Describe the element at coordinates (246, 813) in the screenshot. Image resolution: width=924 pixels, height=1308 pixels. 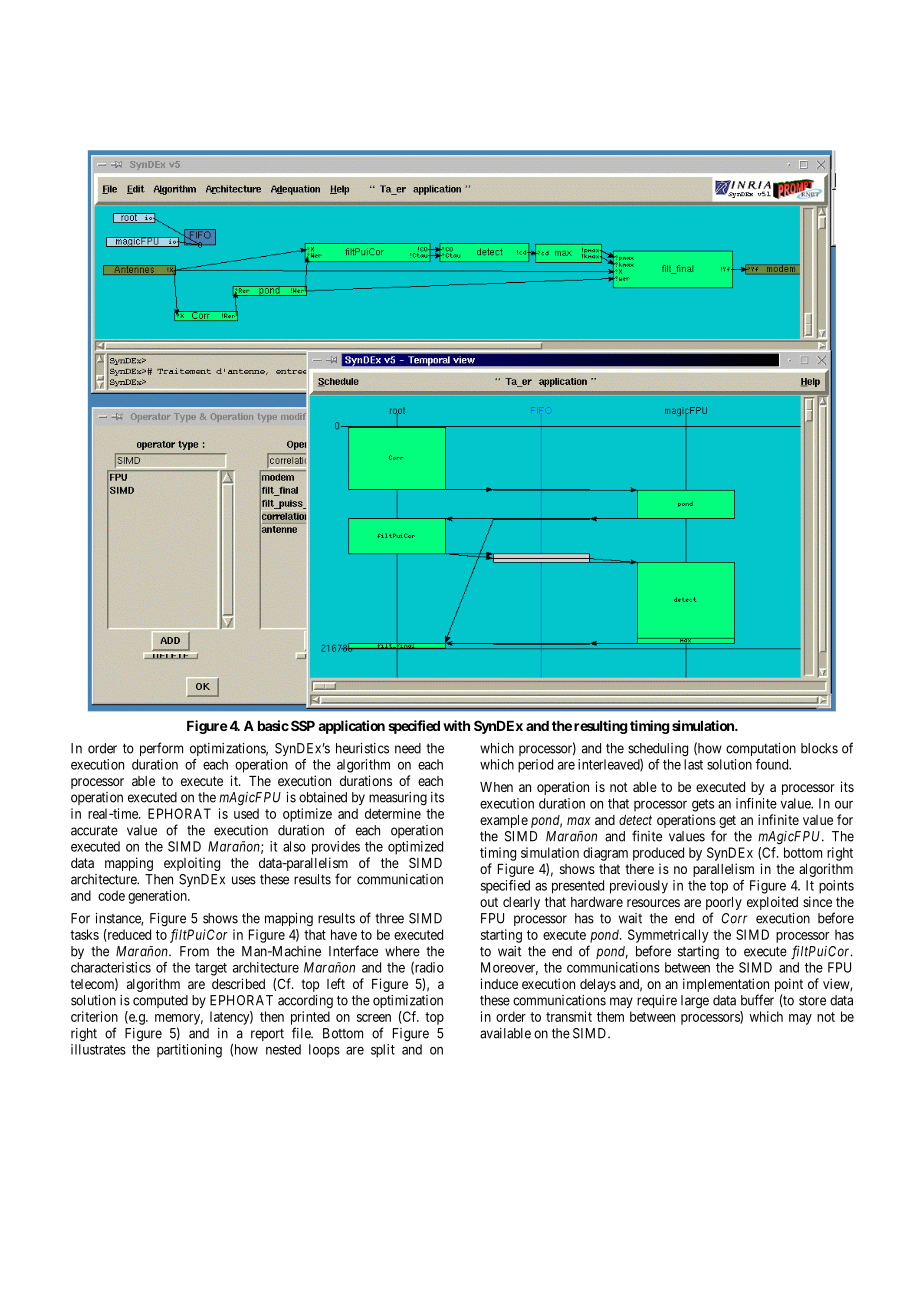
I see `used` at that location.
